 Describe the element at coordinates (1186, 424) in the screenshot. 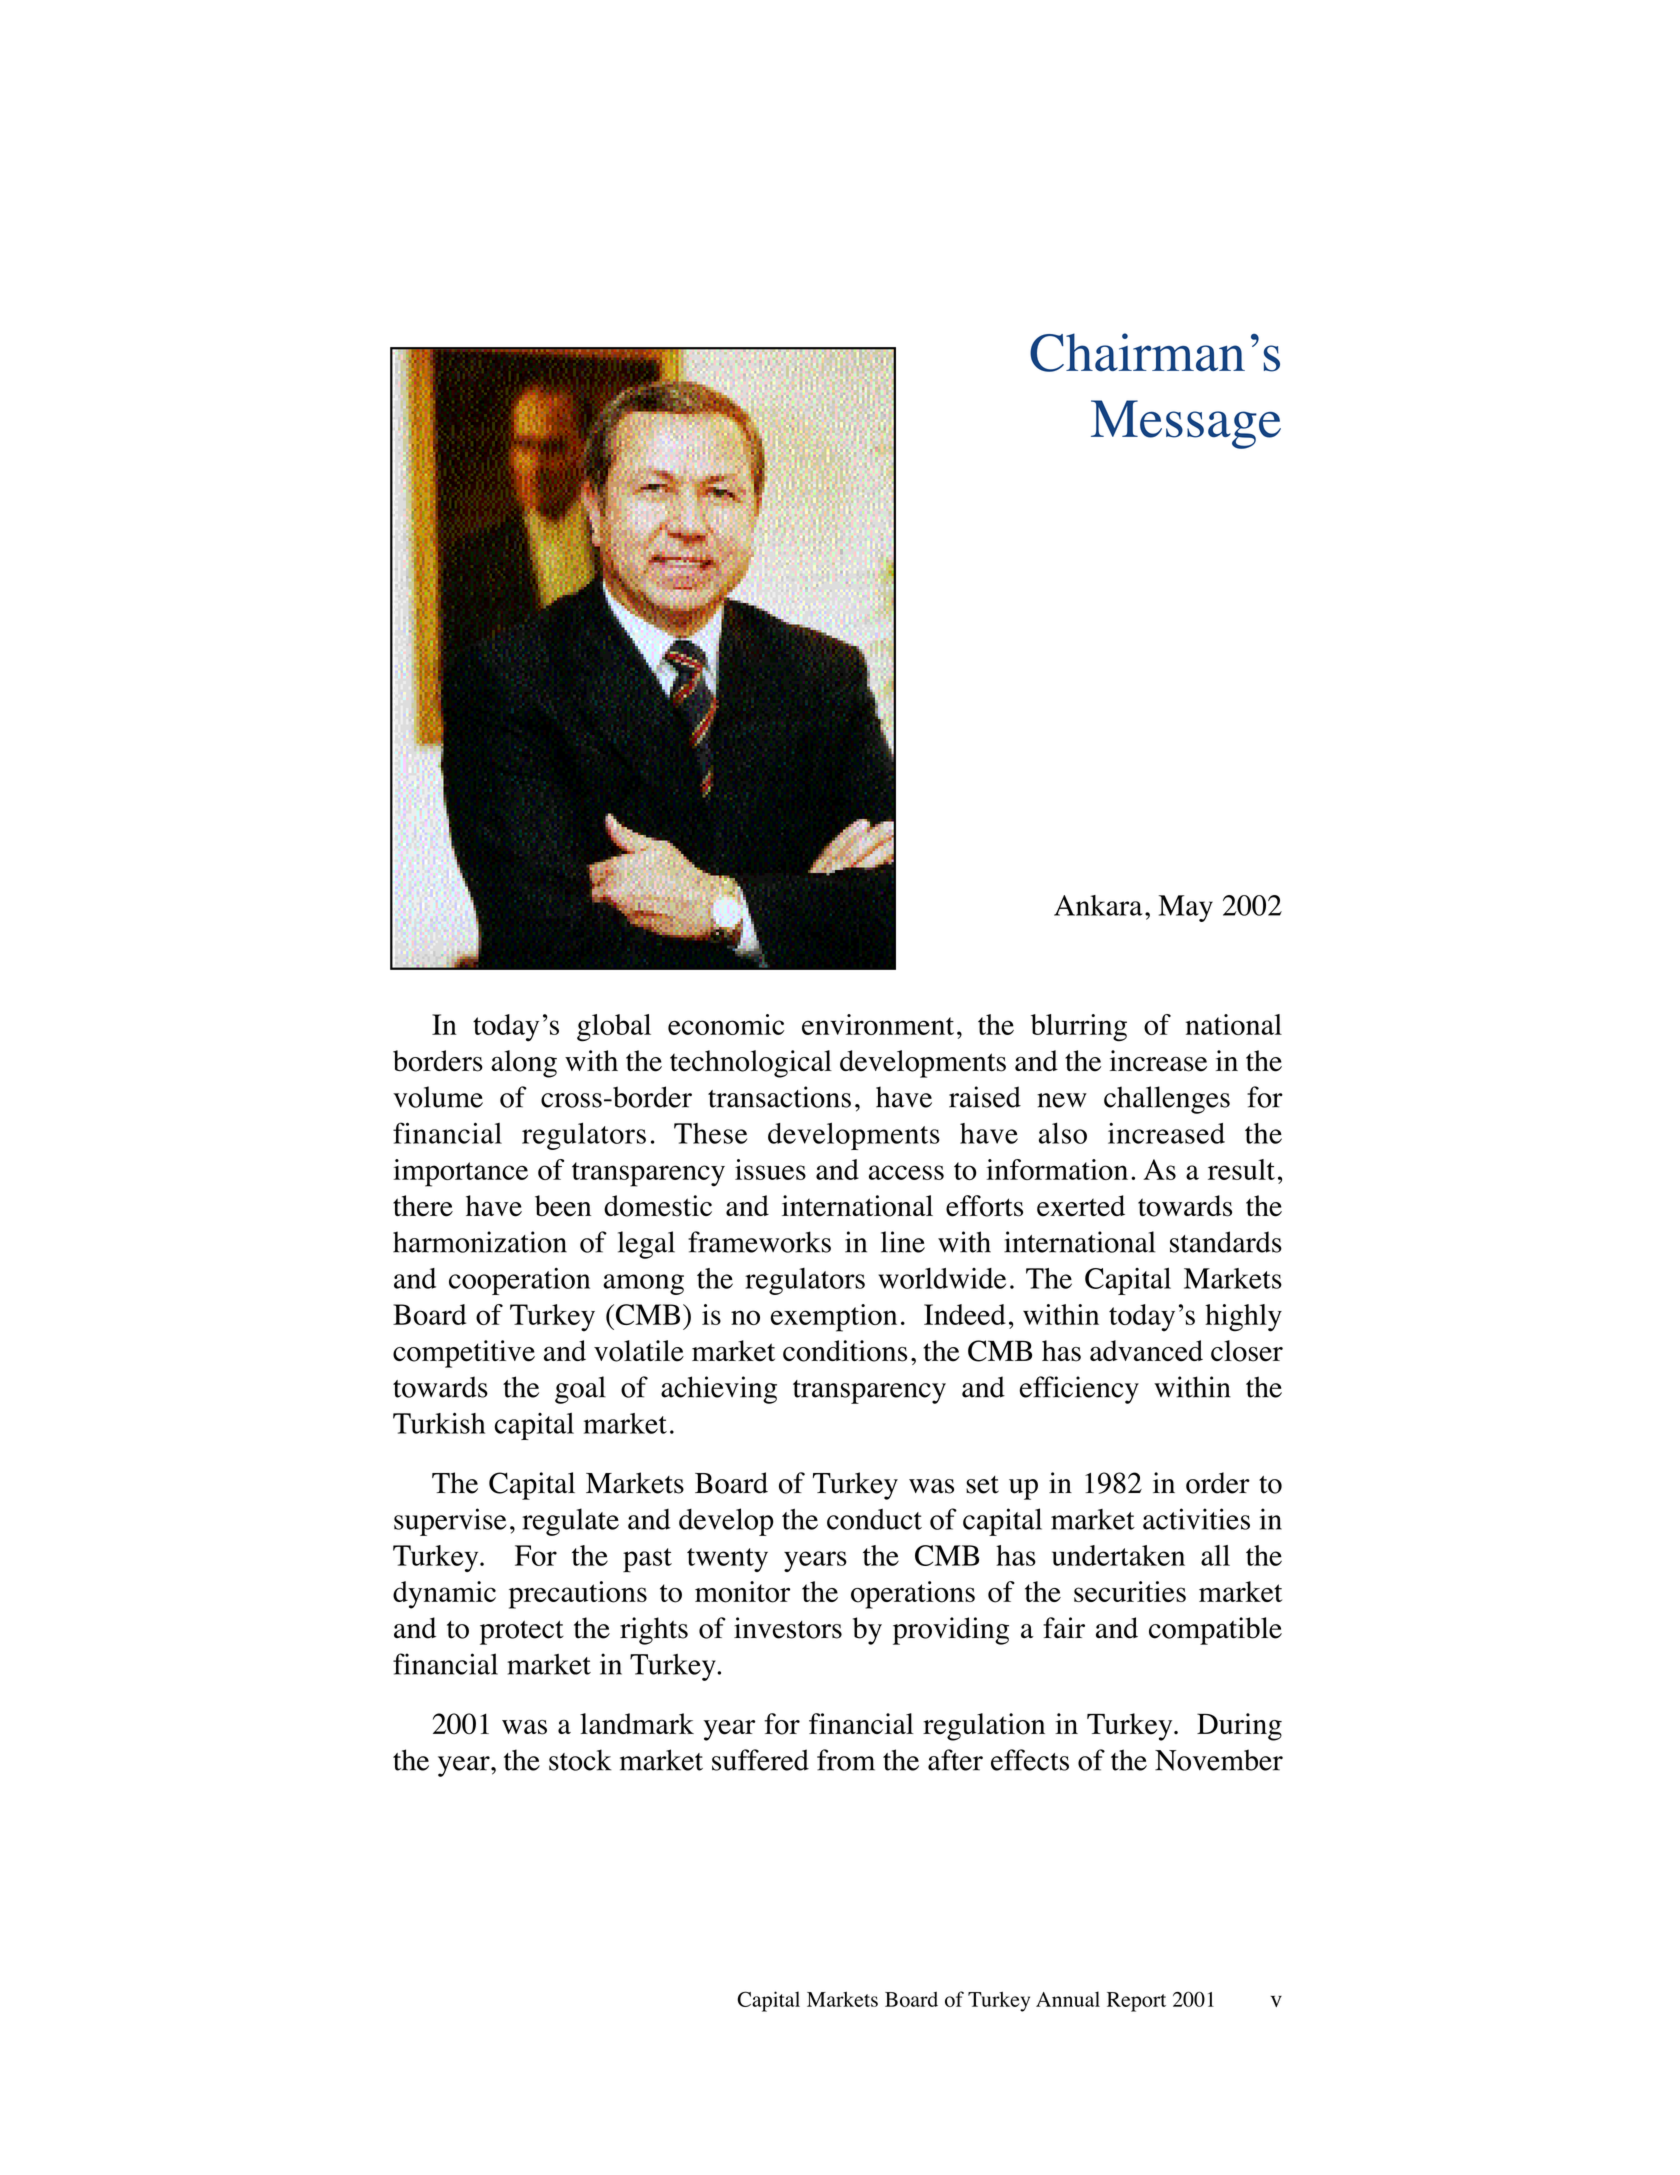

I see `Message` at that location.
